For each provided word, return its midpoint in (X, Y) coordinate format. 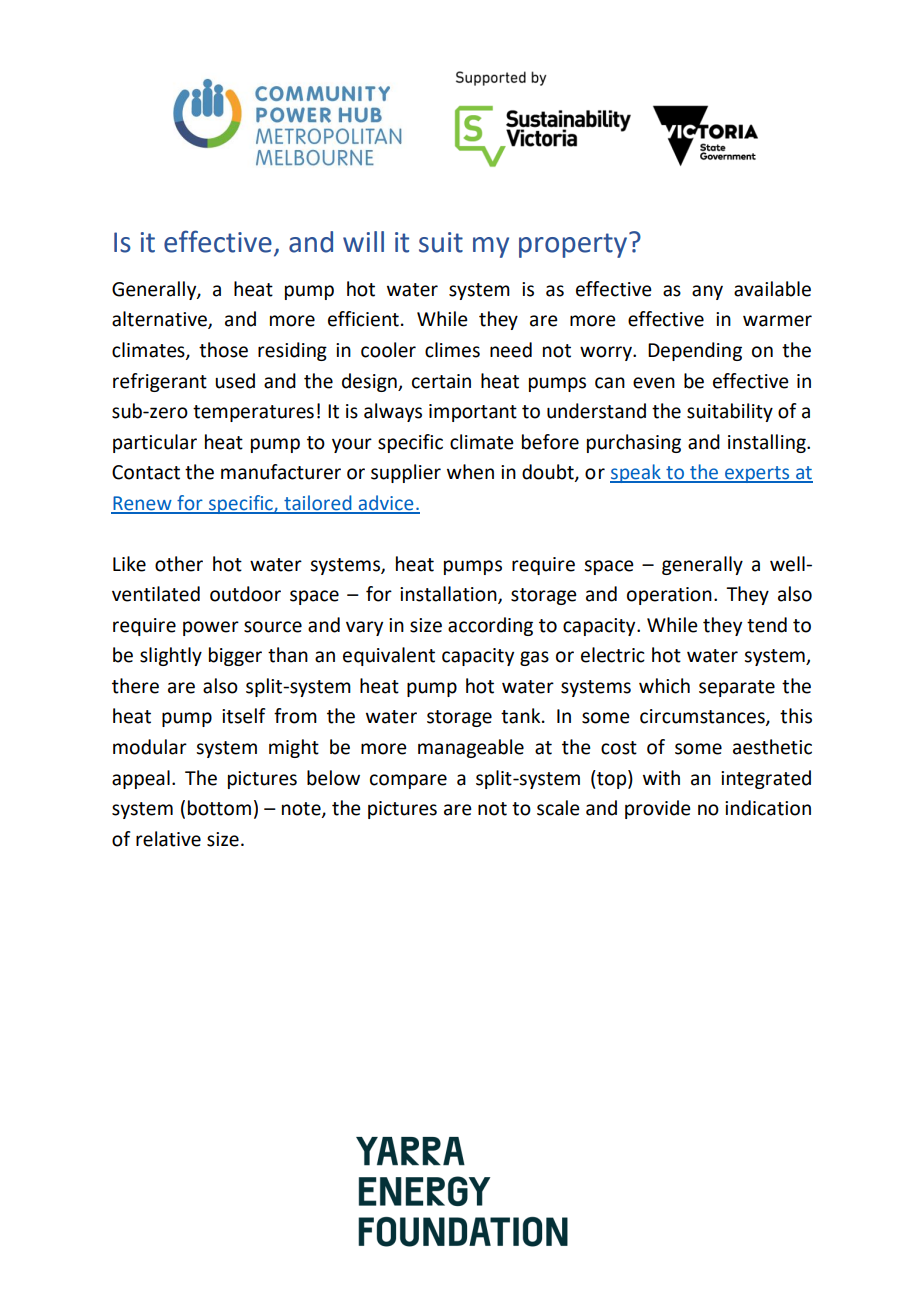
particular (155, 443)
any (707, 292)
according (490, 626)
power (211, 628)
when (470, 472)
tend (767, 625)
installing (768, 443)
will (363, 241)
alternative (160, 320)
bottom (219, 808)
